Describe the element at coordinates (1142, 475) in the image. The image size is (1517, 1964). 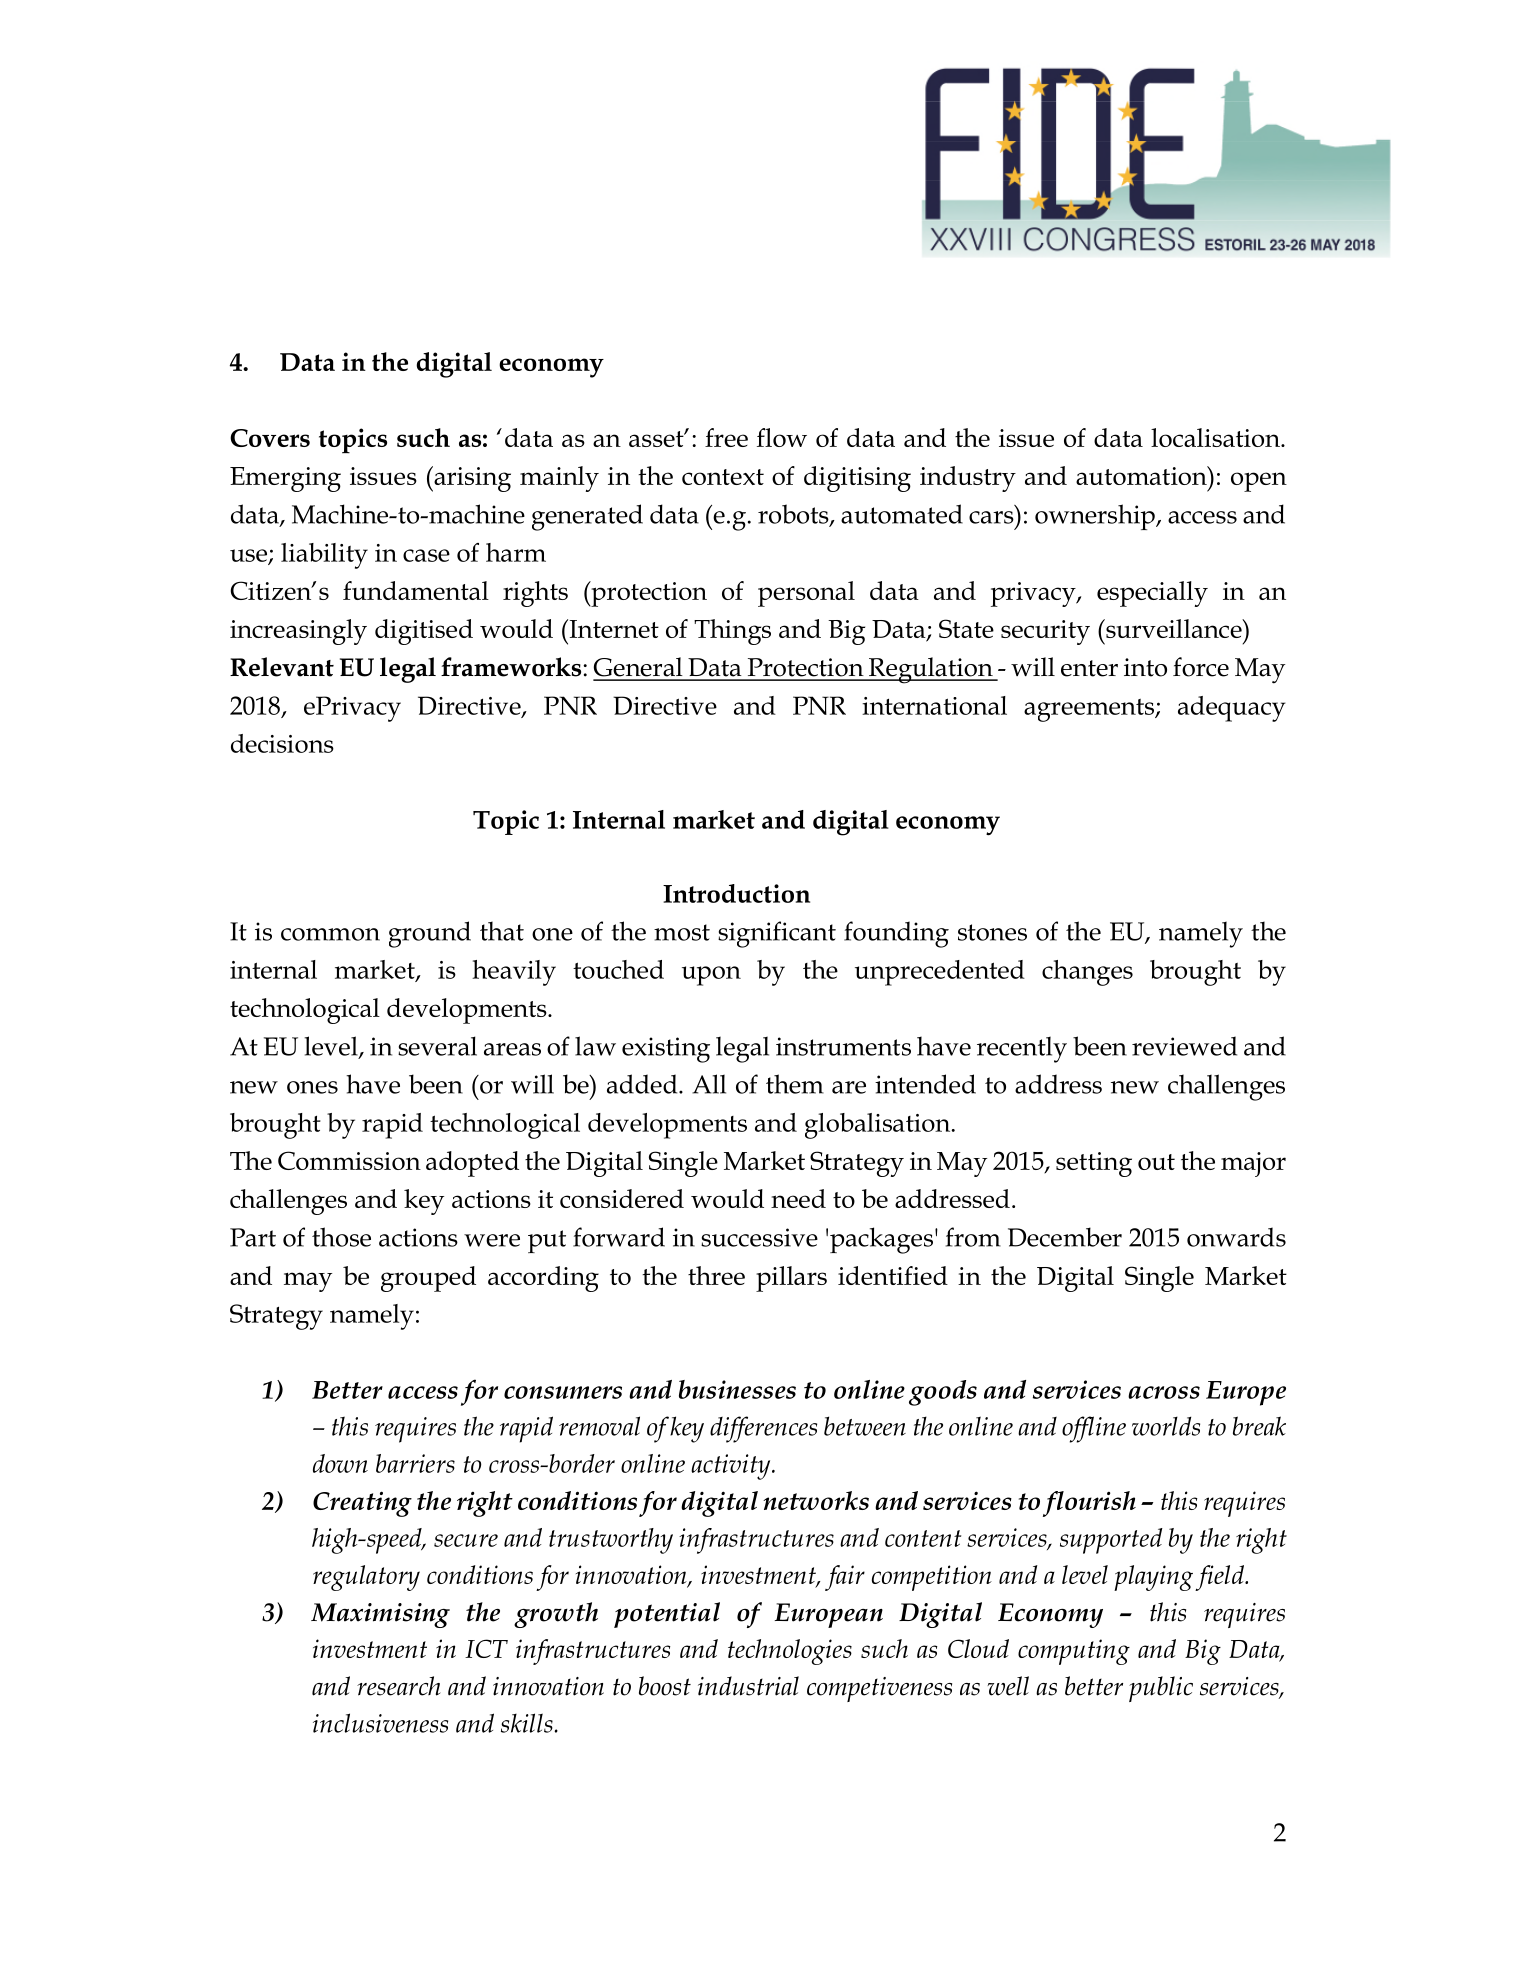
I see `automation` at that location.
